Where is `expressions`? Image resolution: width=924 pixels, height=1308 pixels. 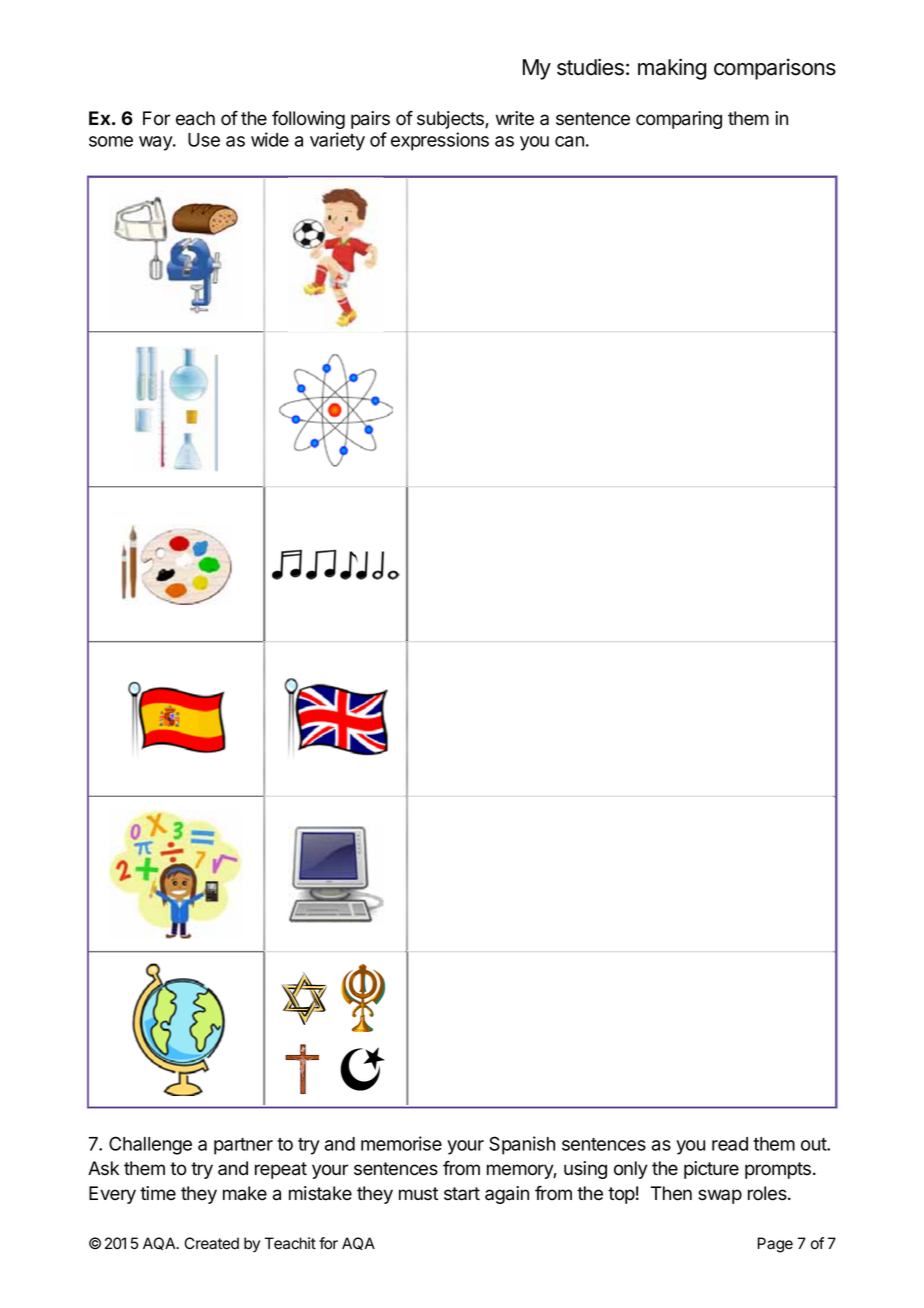 expressions is located at coordinates (440, 141).
